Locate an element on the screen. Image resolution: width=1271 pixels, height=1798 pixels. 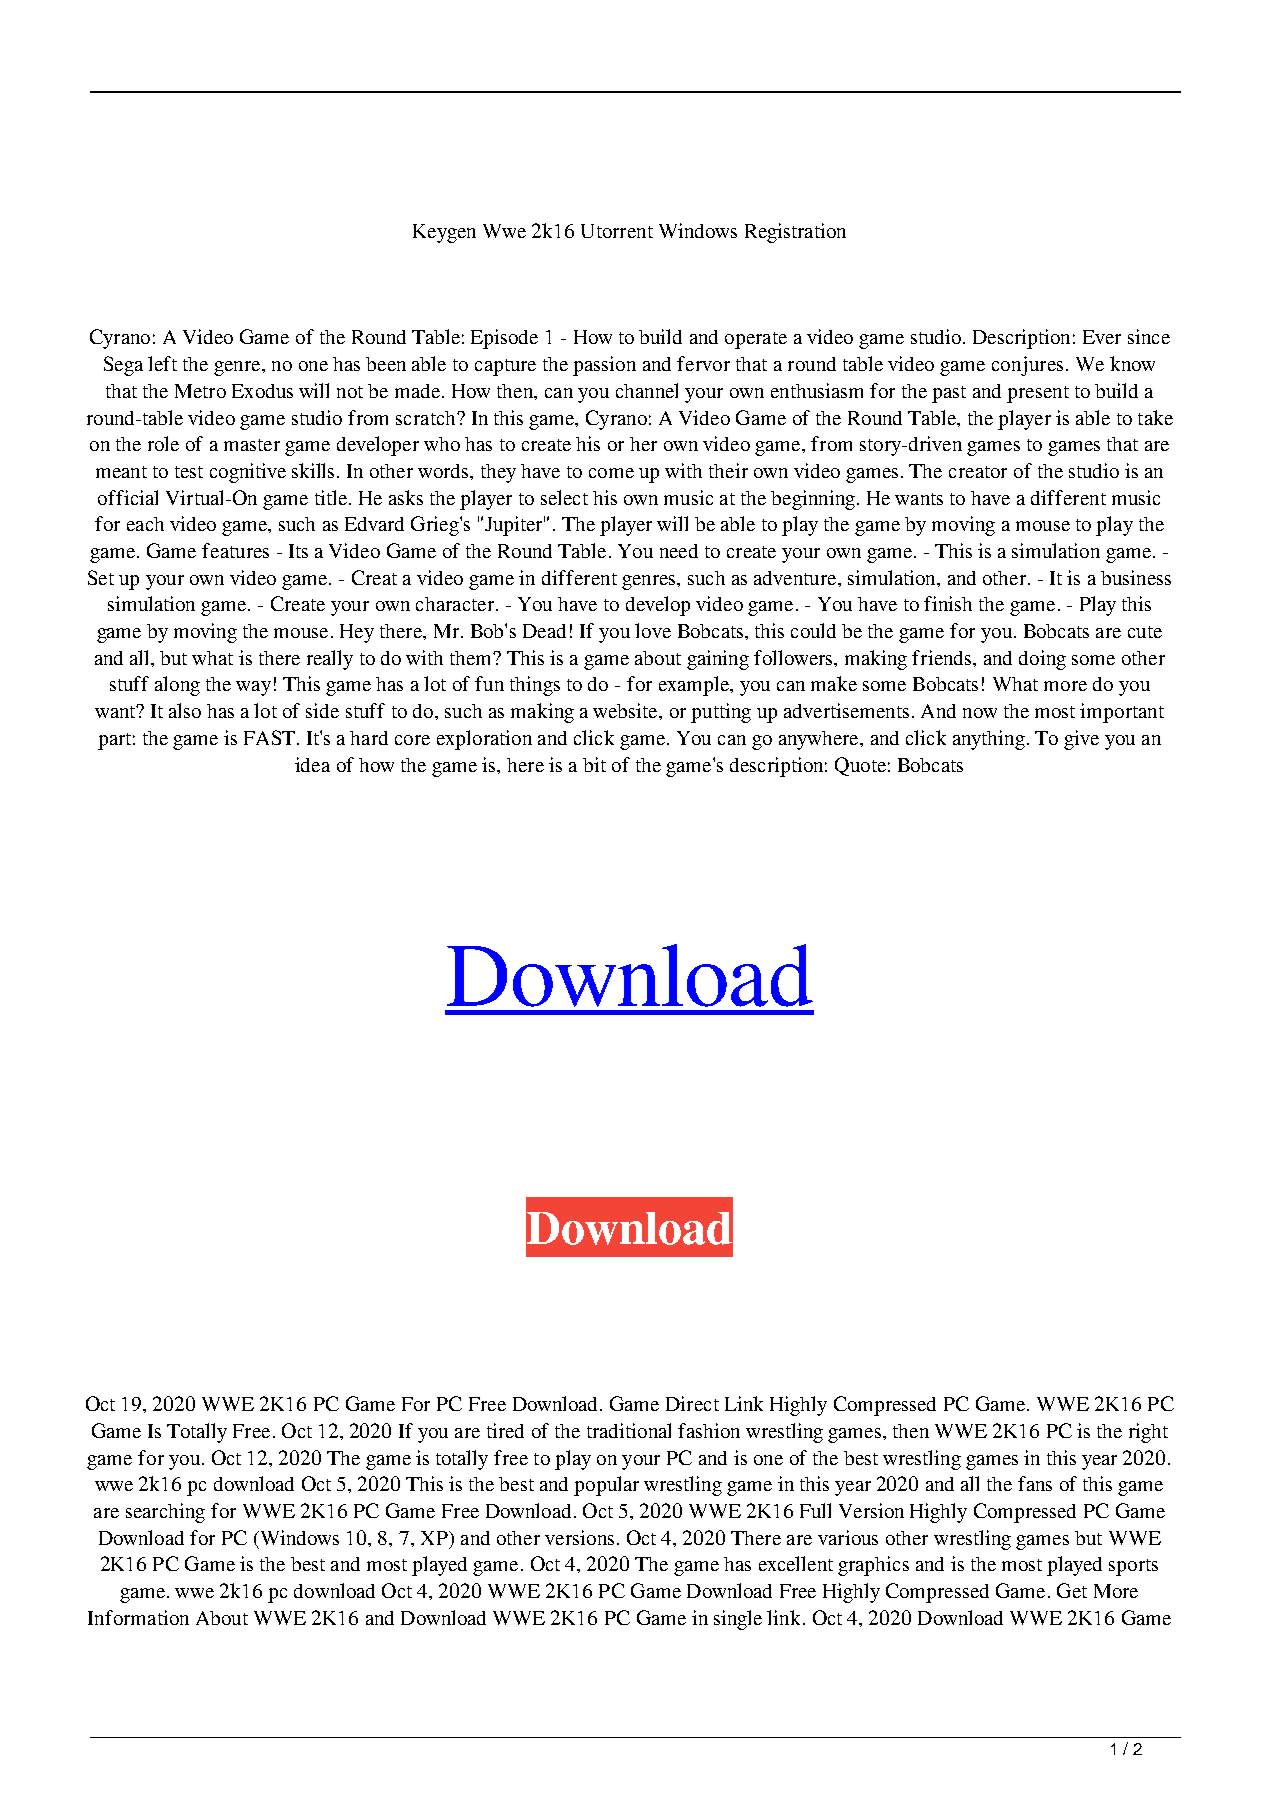
left is located at coordinates (162, 363).
